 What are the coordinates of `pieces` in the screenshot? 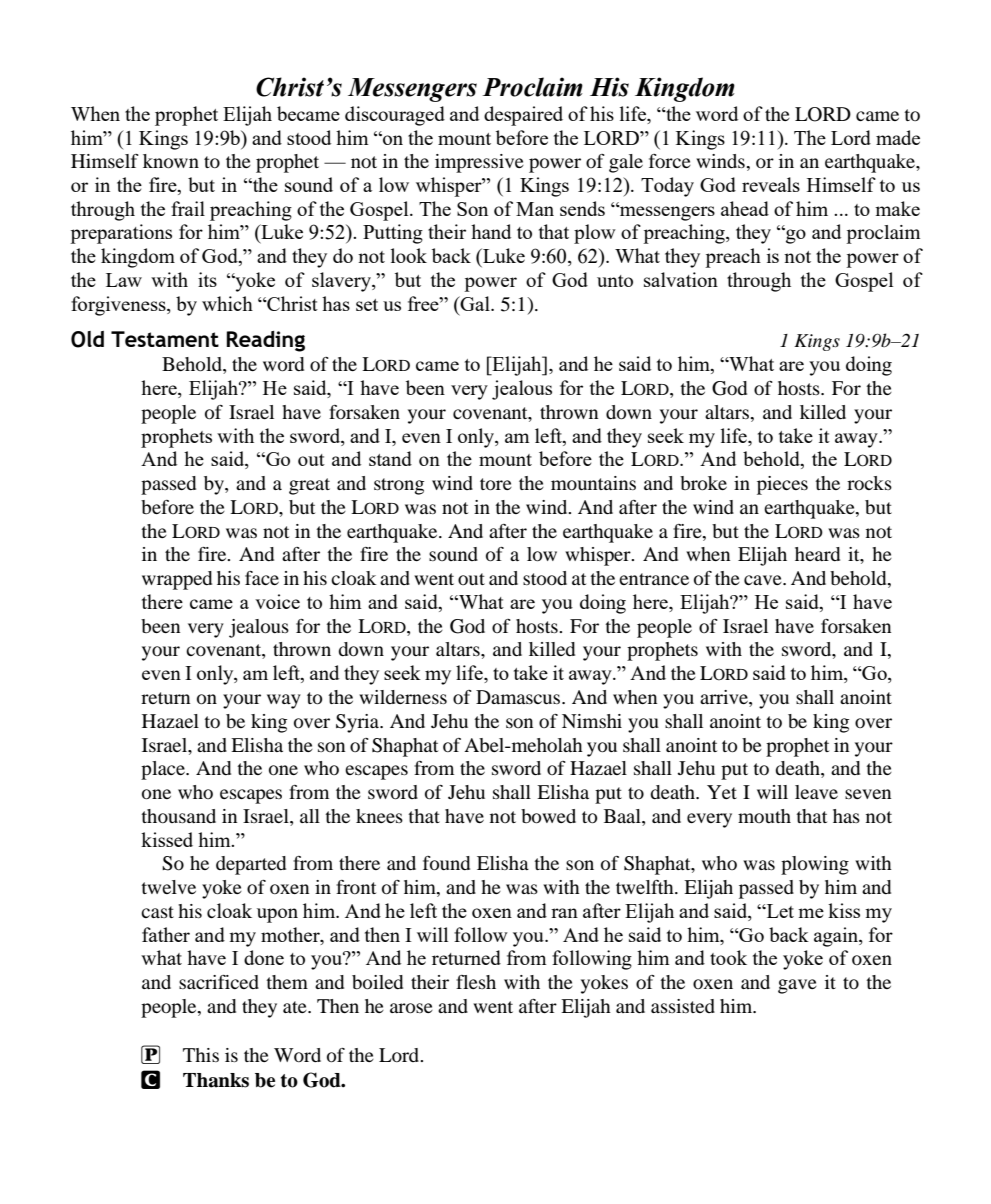 It's located at (782, 485).
